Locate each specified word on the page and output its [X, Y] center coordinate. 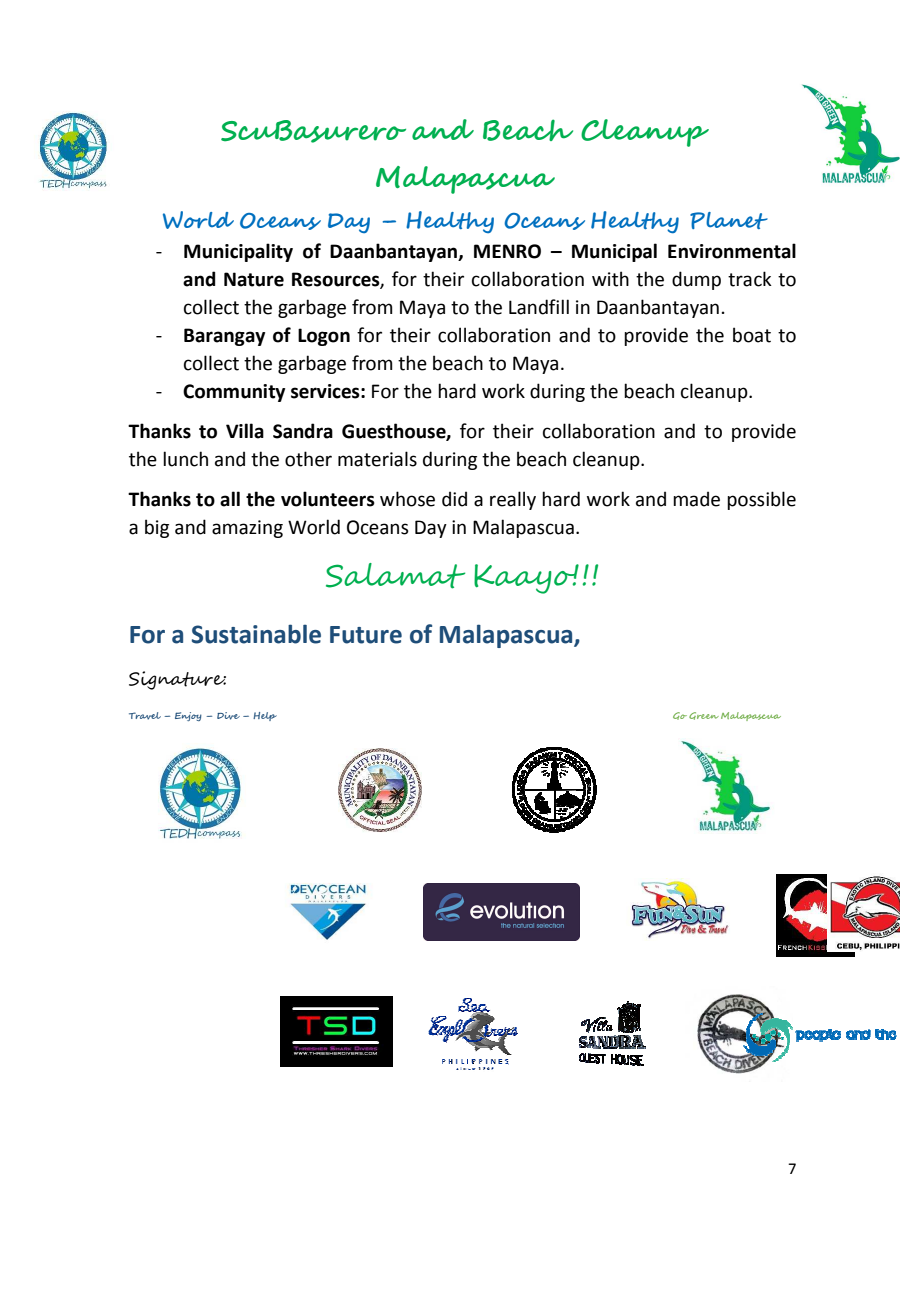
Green [704, 716]
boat [752, 335]
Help [265, 716]
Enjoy [188, 716]
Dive [228, 716]
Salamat [395, 576]
